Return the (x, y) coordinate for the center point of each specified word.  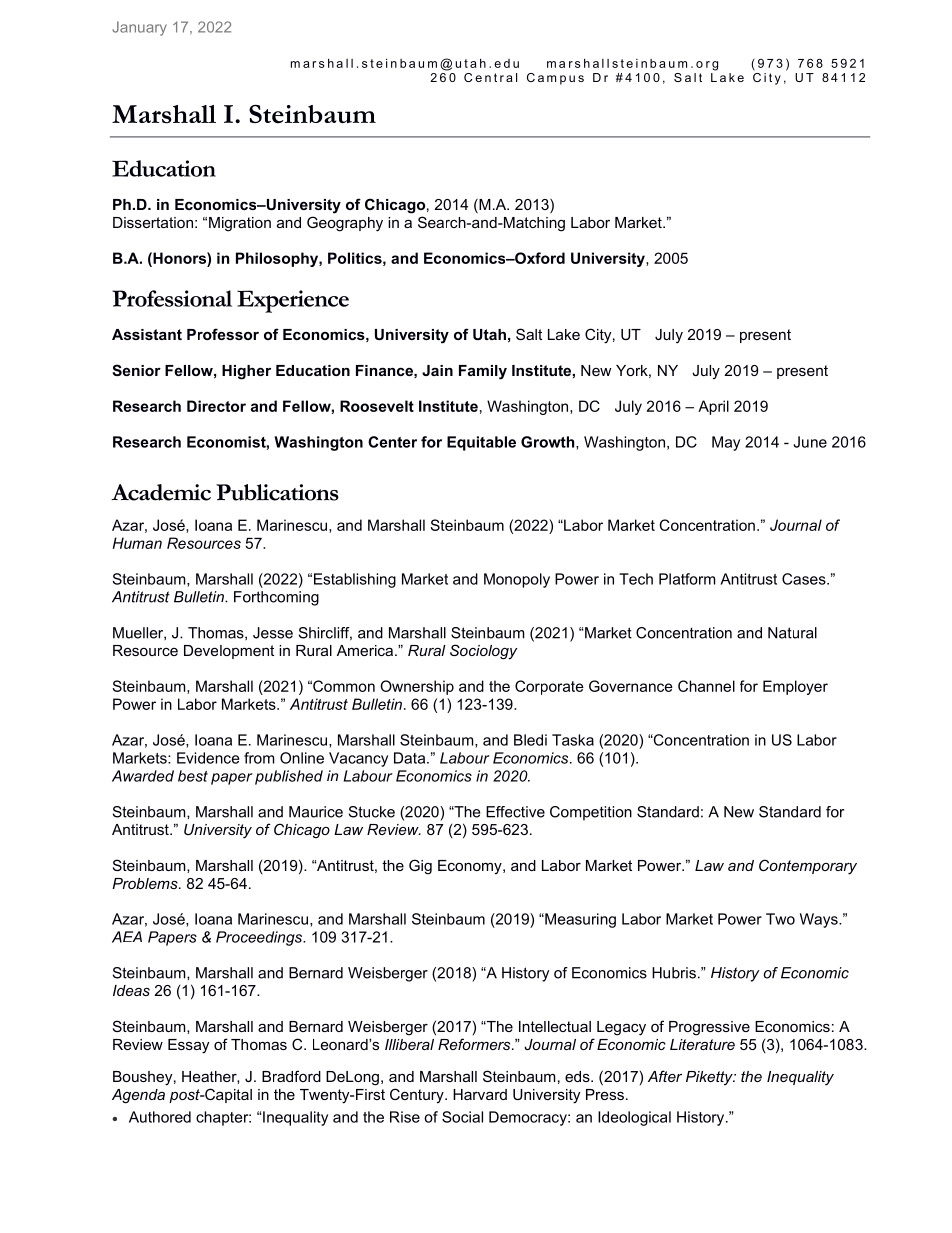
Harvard (480, 1094)
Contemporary (808, 867)
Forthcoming (276, 598)
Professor (223, 334)
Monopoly (517, 580)
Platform (687, 579)
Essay (188, 1046)
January (139, 28)
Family (483, 372)
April (713, 407)
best (193, 776)
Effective (515, 812)
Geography (345, 224)
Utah (489, 334)
